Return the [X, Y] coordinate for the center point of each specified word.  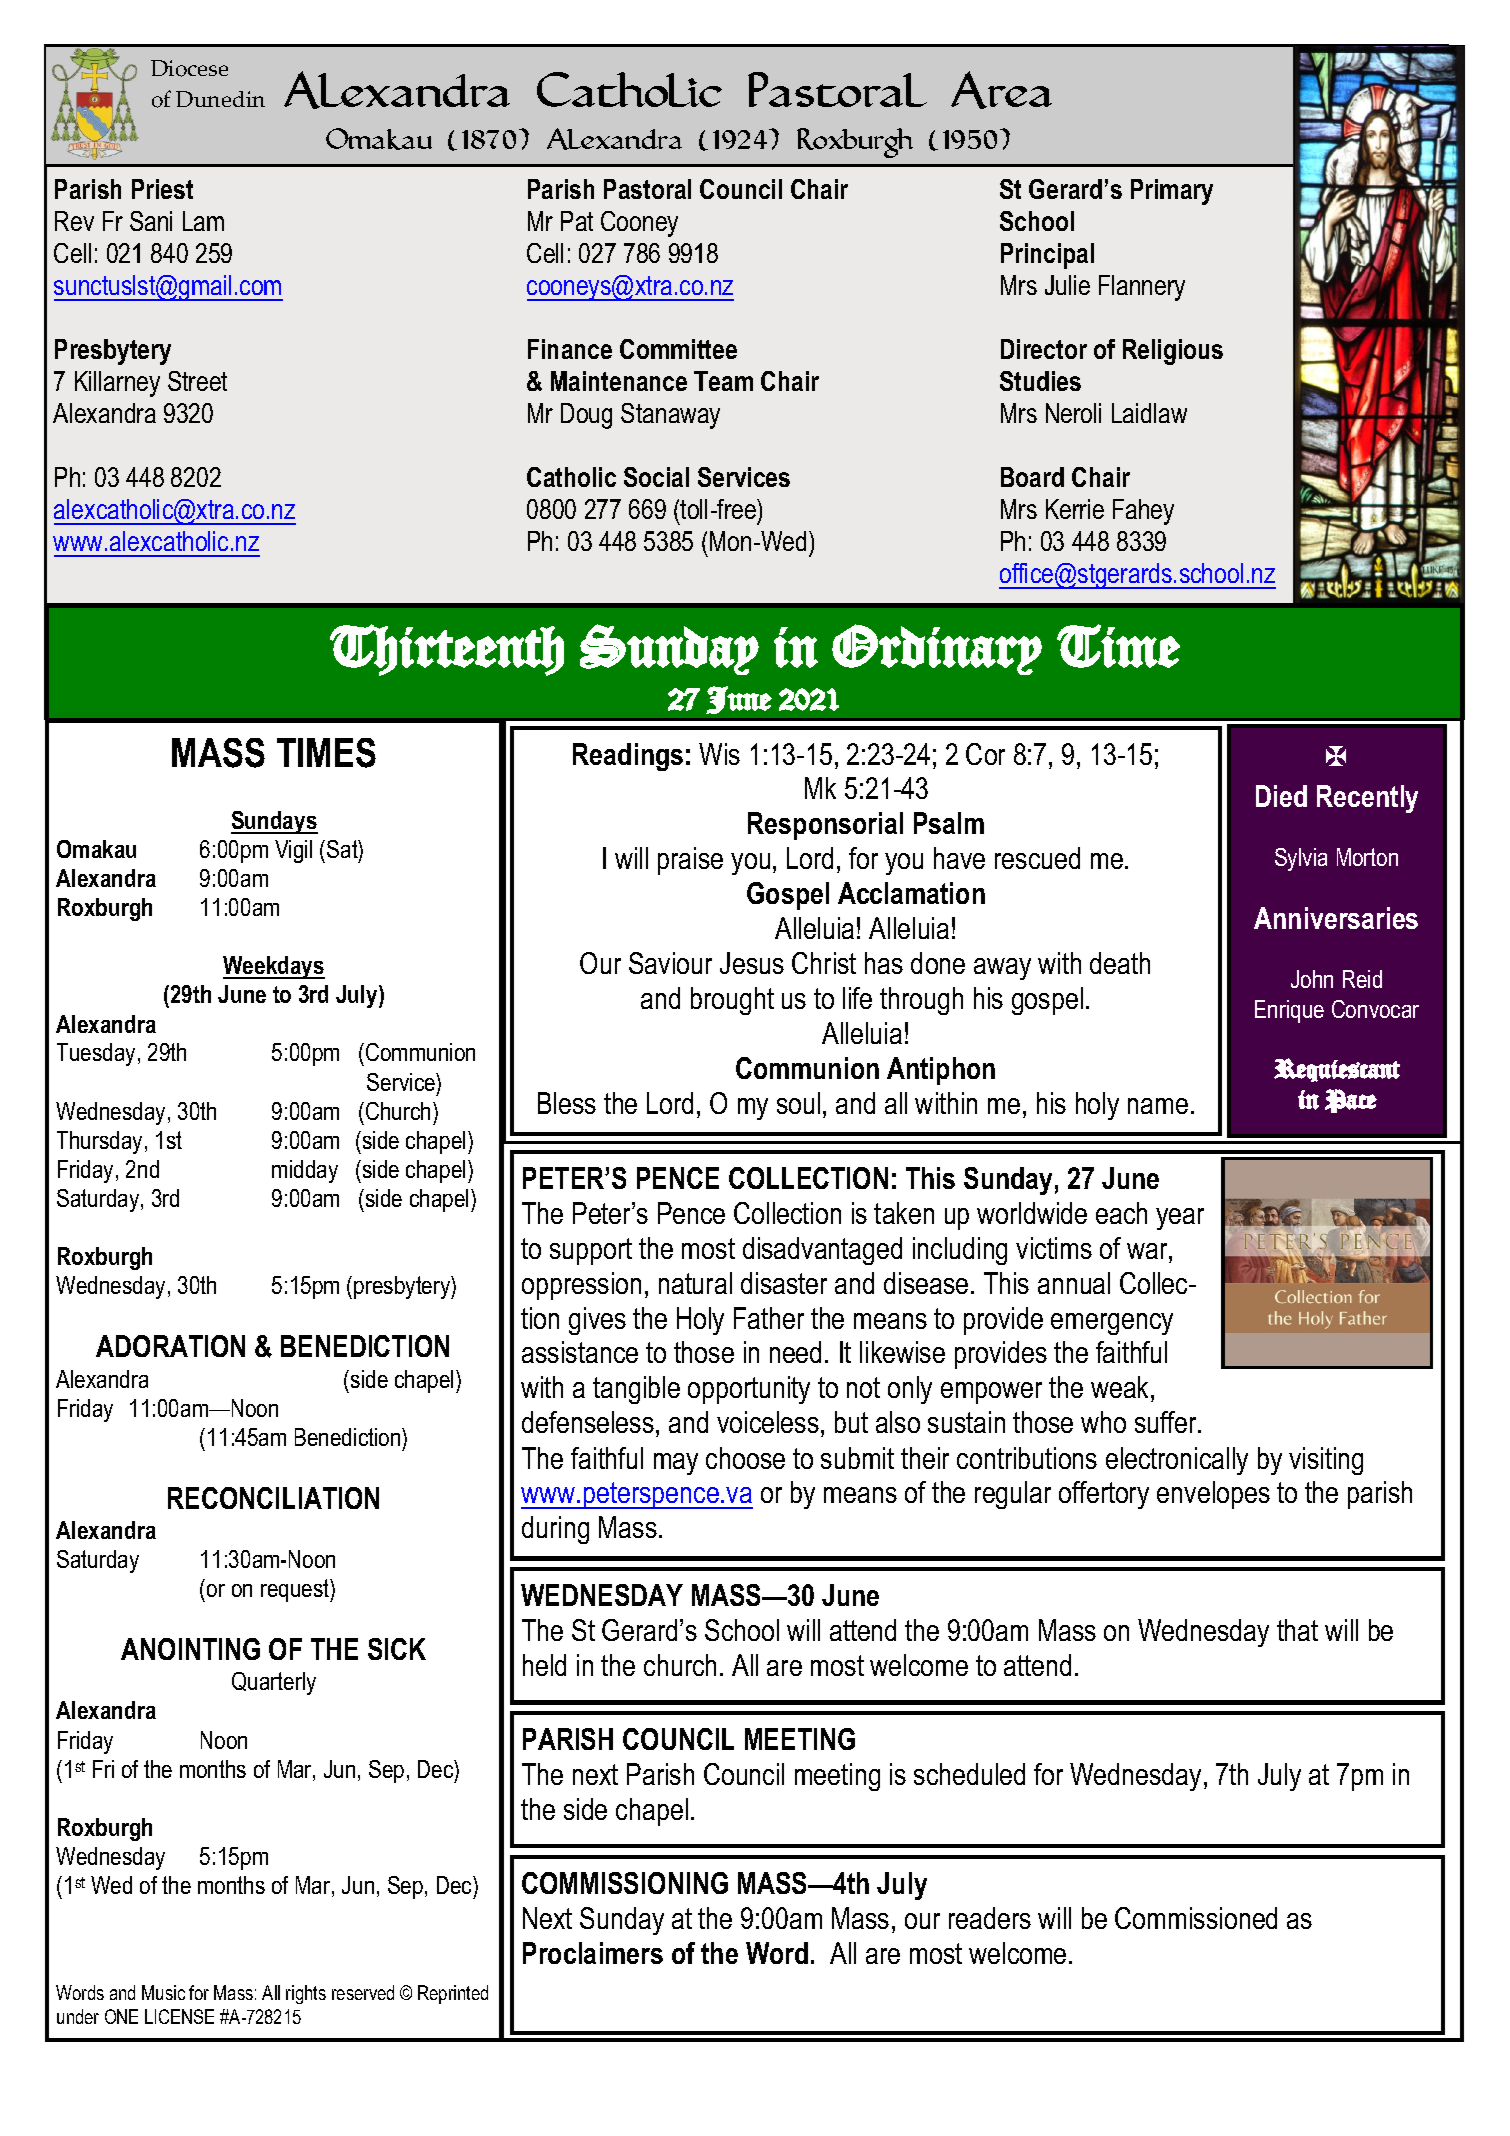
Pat [577, 221]
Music [163, 1992]
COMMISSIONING [625, 1883]
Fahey [1143, 512]
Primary [1172, 192]
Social [656, 477]
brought [732, 1001]
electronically [1177, 1461]
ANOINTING [190, 1649]
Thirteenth [447, 650]
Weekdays [274, 967]
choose [745, 1458]
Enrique [1289, 1011]
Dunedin [220, 99]
